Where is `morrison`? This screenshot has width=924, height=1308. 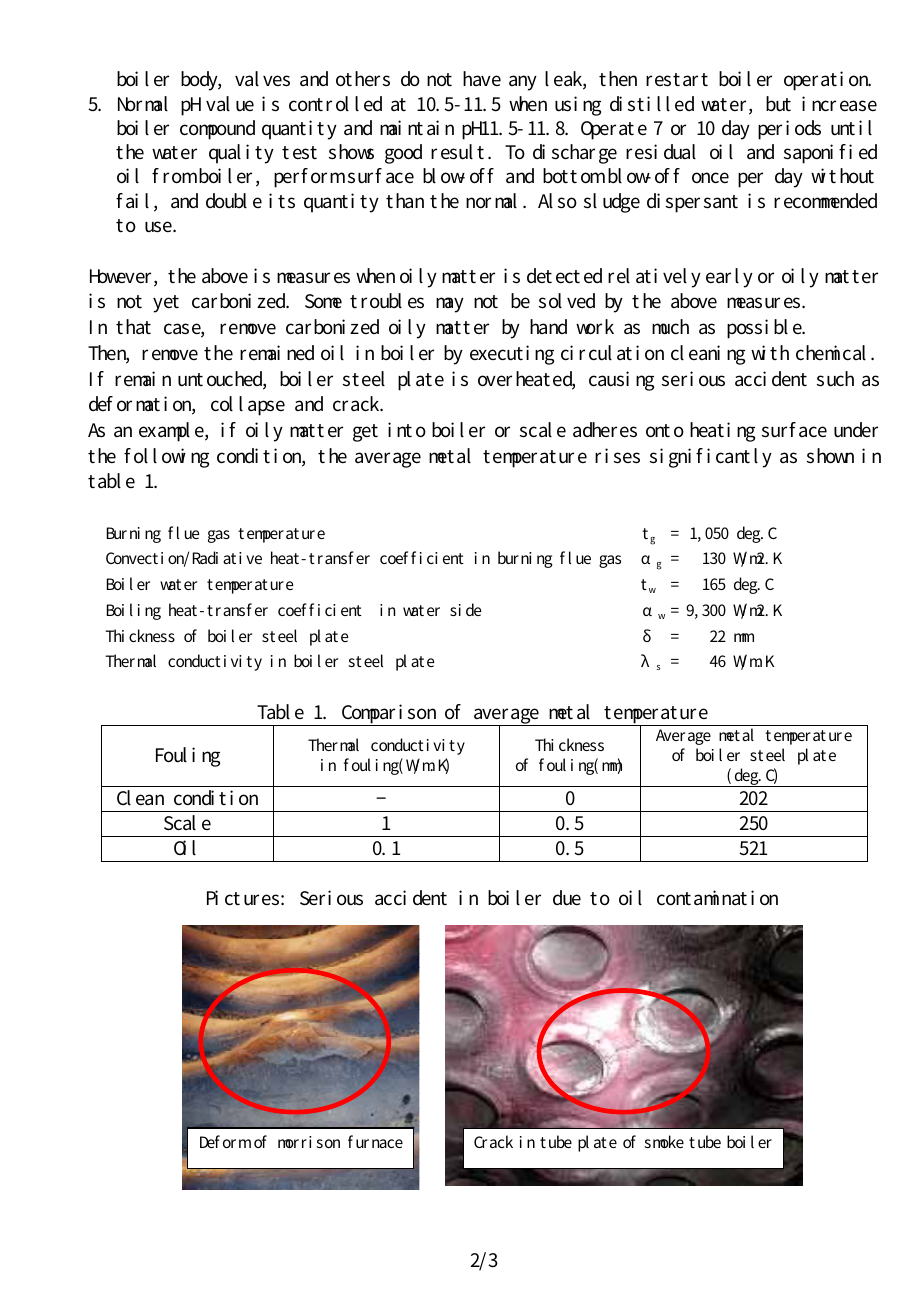
morrison is located at coordinates (309, 1142).
